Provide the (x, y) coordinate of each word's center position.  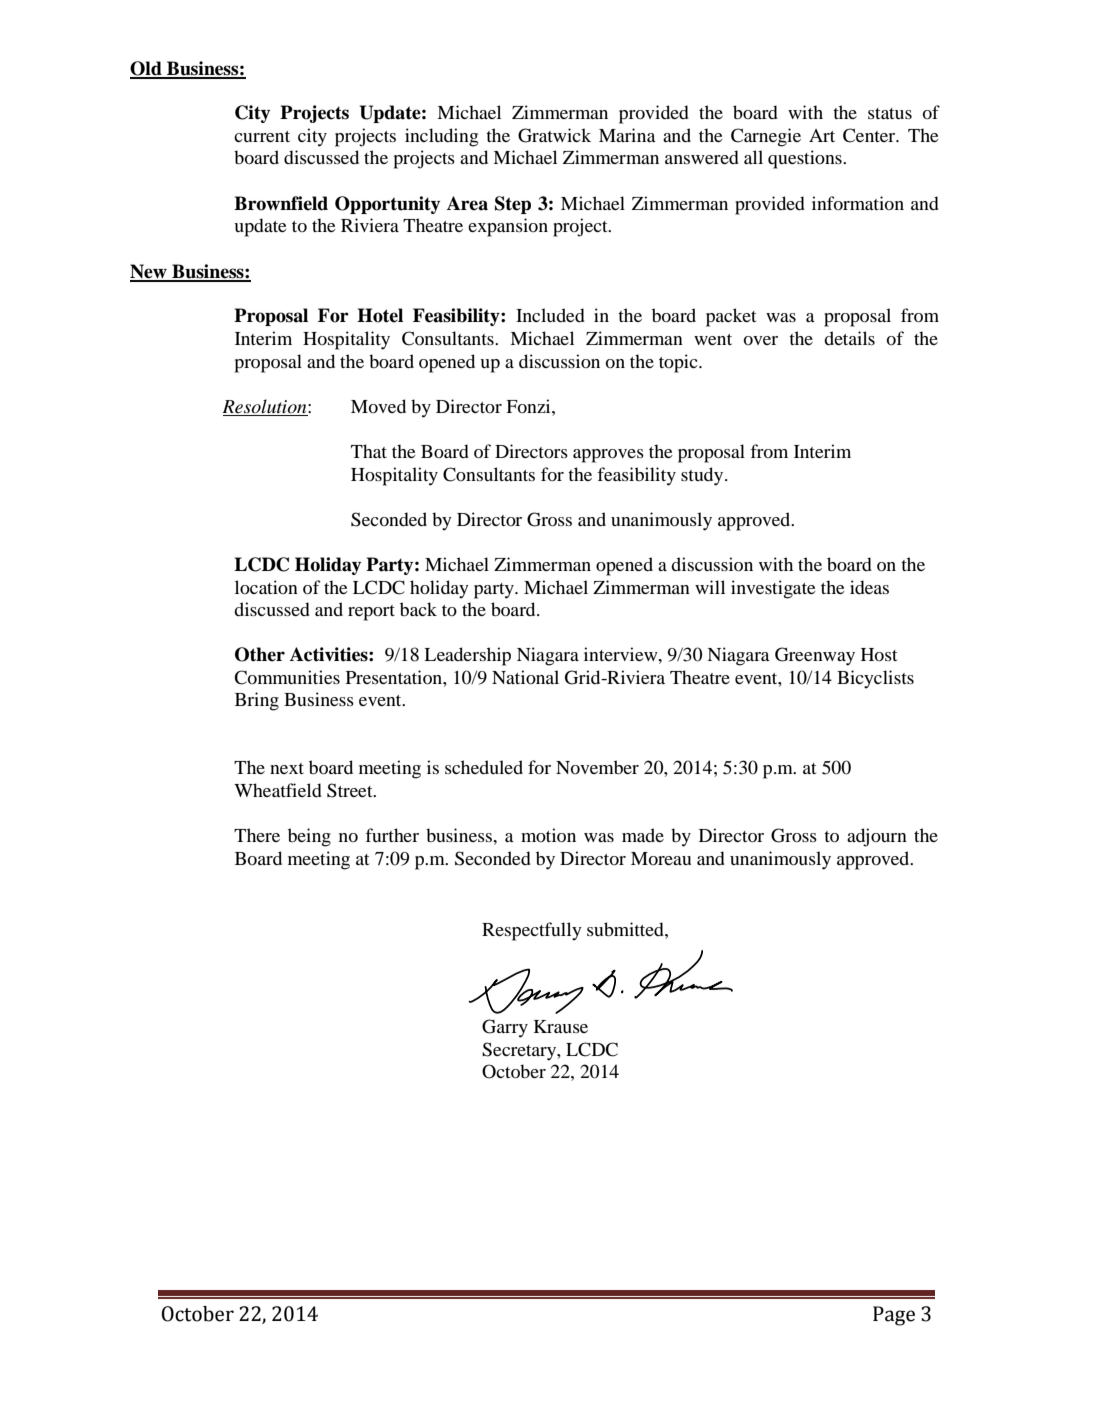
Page (894, 1316)
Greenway (815, 656)
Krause (561, 1026)
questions (806, 159)
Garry (505, 1028)
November (597, 767)
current (262, 136)
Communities (287, 677)
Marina (627, 135)
